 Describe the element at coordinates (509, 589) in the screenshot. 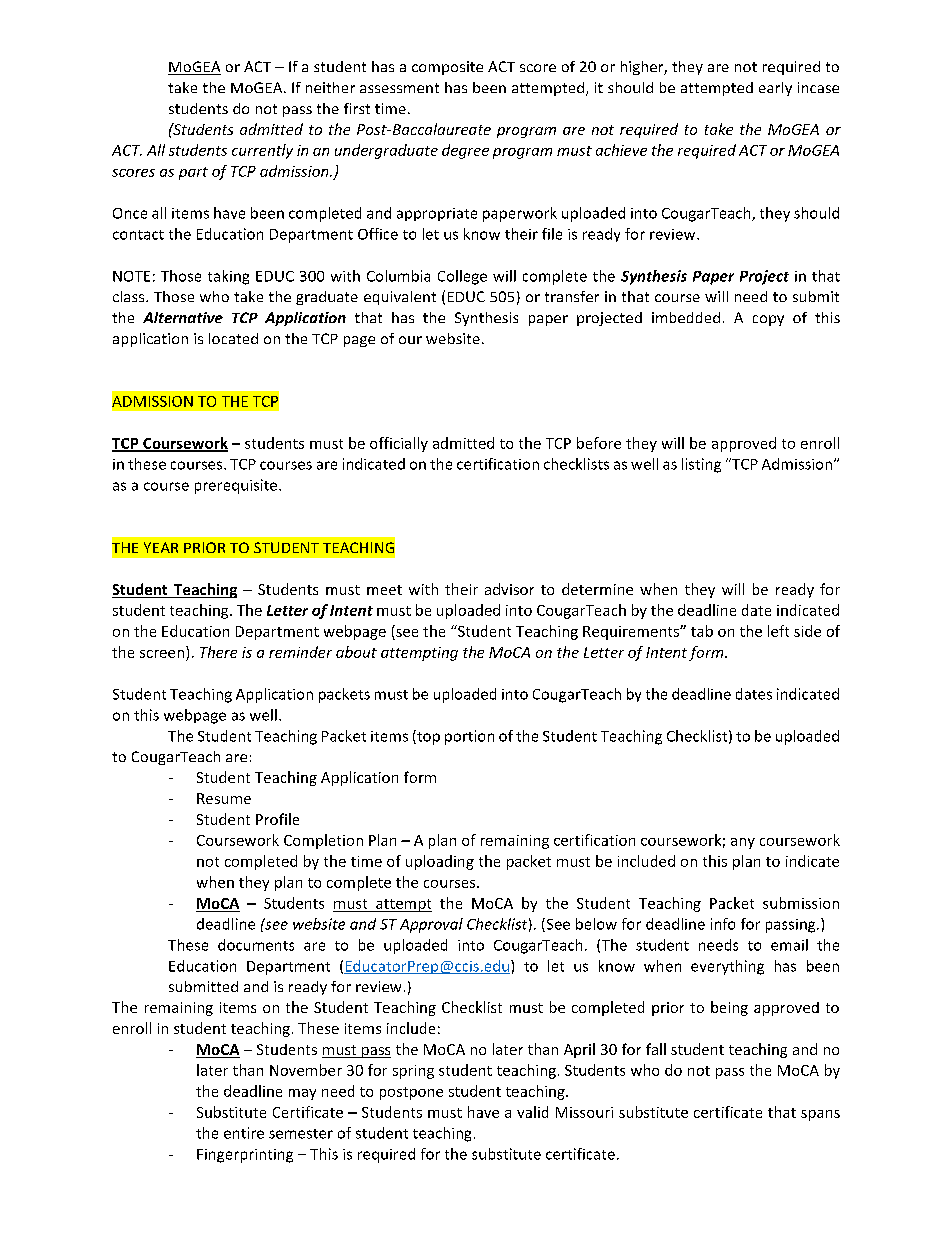

I see `advisor` at that location.
